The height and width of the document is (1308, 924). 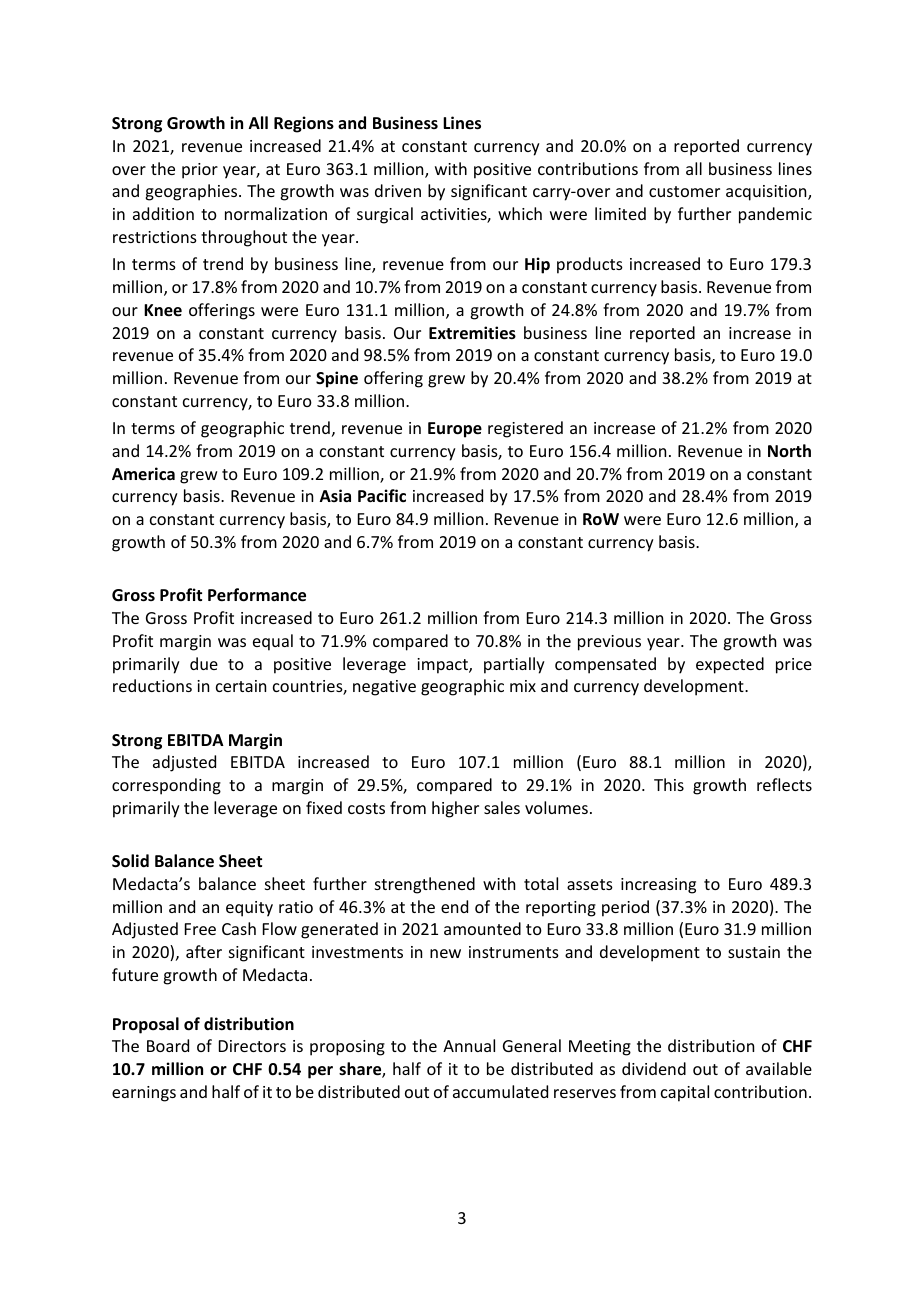 What do you see at coordinates (685, 1093) in the document?
I see `capital` at bounding box center [685, 1093].
